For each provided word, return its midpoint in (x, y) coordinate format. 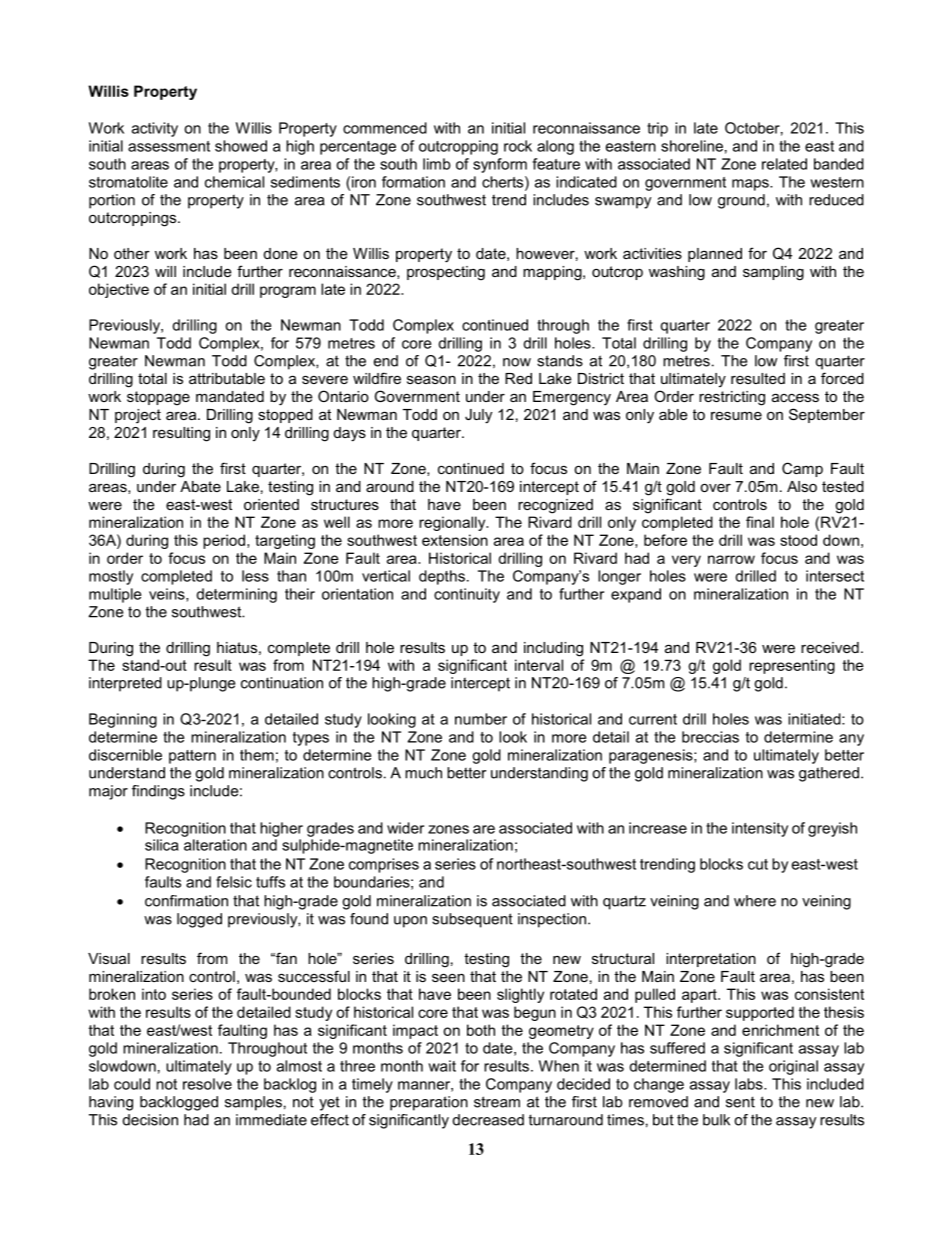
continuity (467, 595)
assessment (169, 146)
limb (437, 164)
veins (168, 595)
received (830, 647)
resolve (207, 1084)
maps (751, 185)
